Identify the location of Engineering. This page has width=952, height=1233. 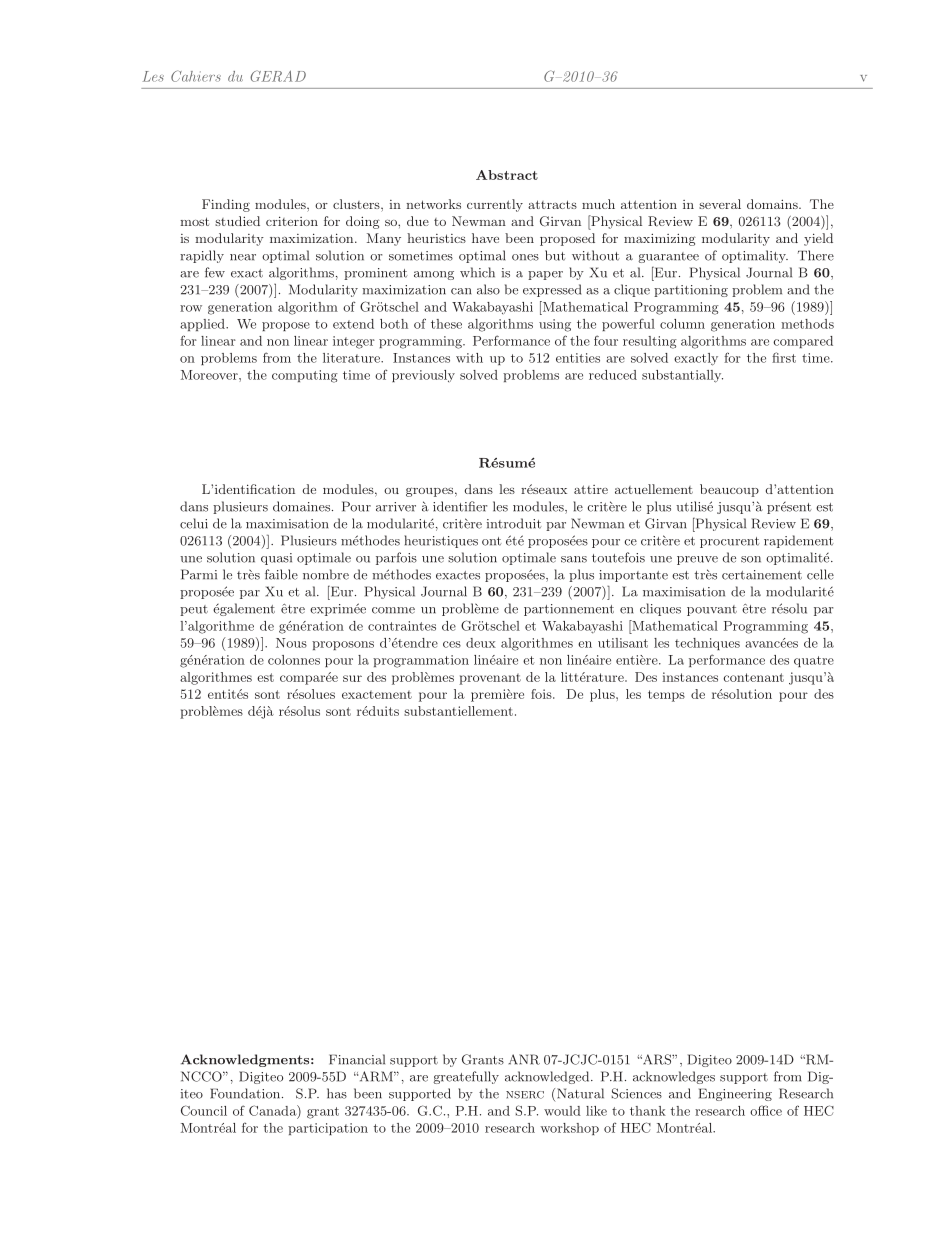
(735, 1094).
